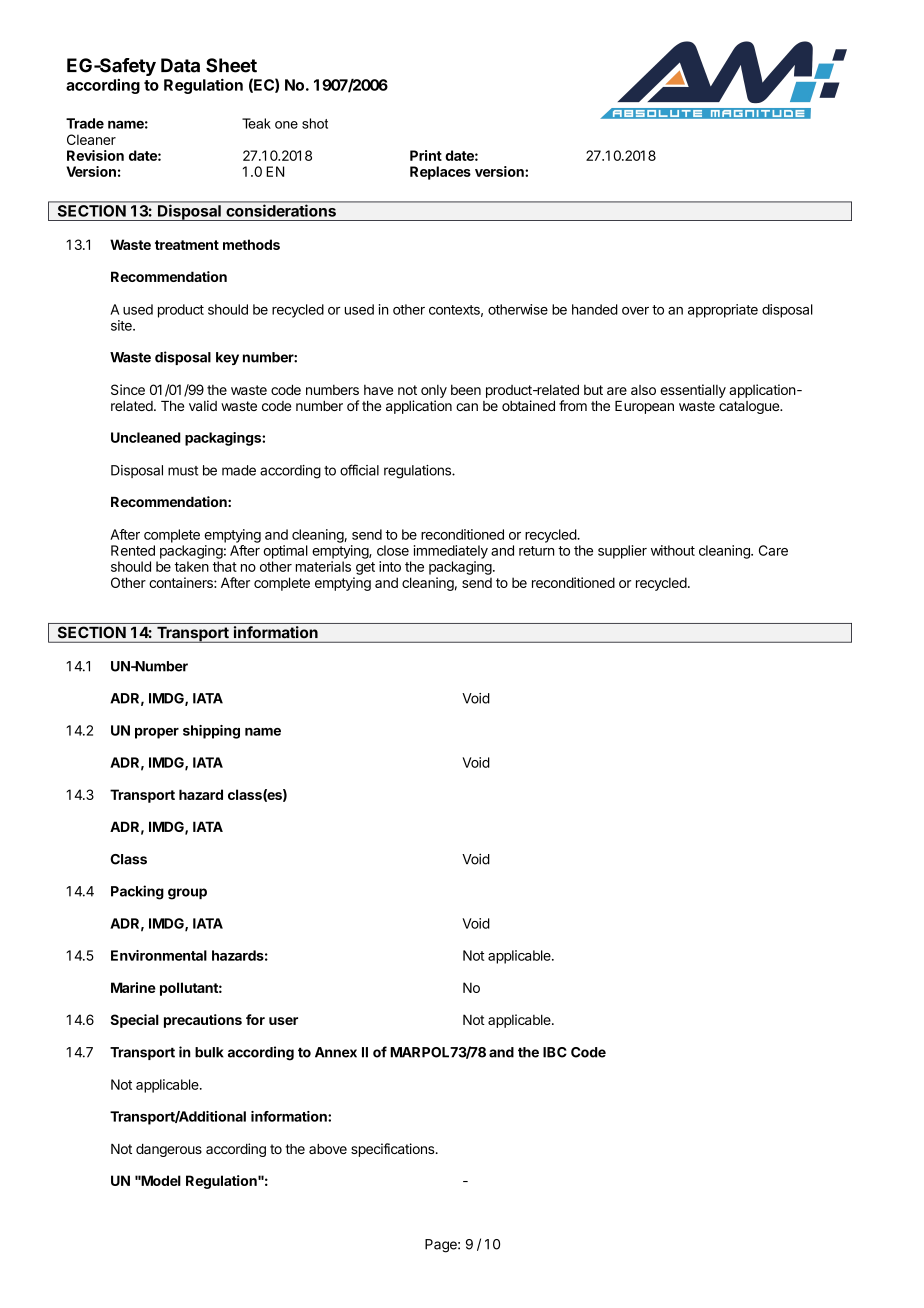 This image has height=1308, width=924. What do you see at coordinates (180, 65) in the image?
I see `Data` at bounding box center [180, 65].
